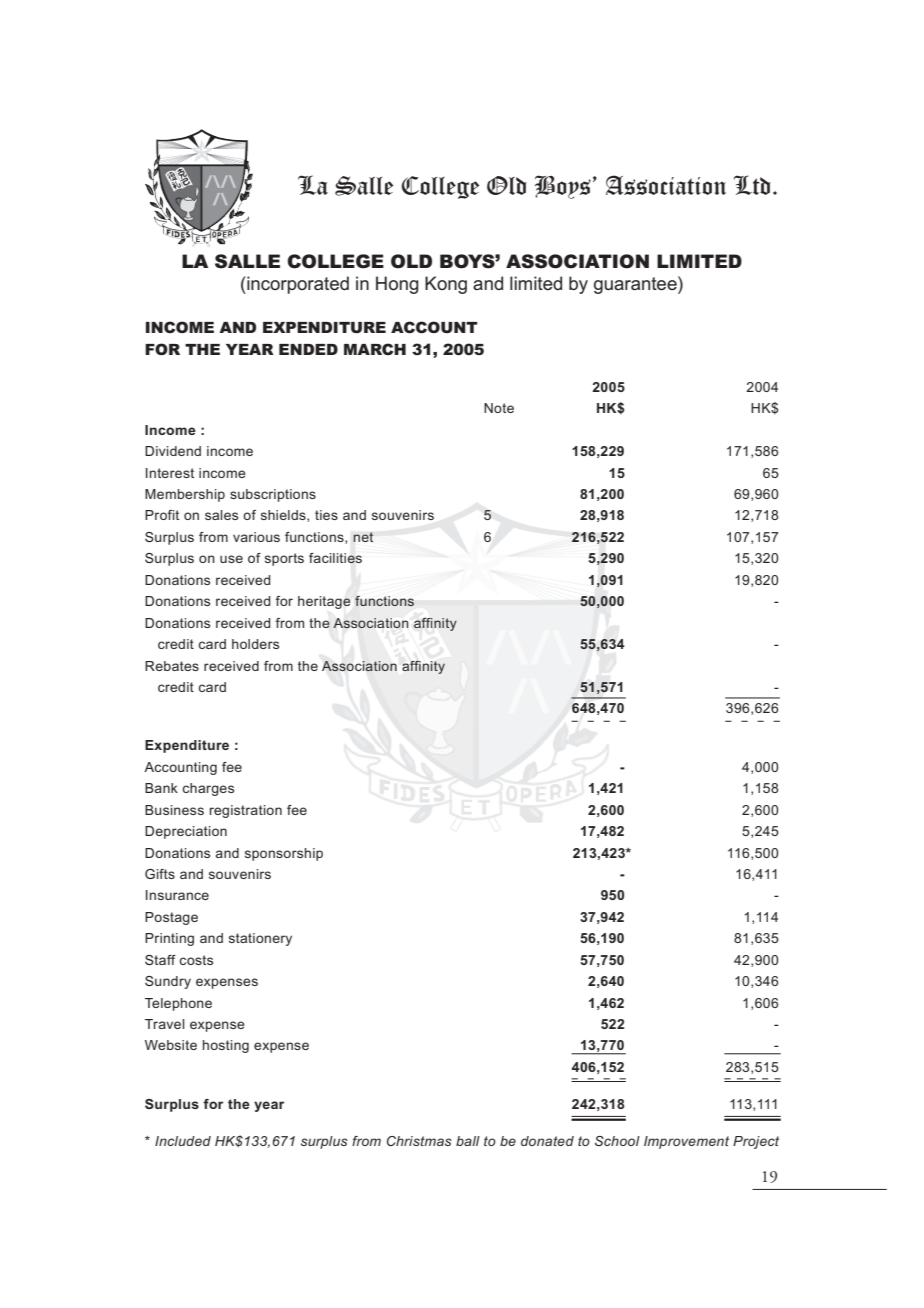 The image size is (924, 1308). Describe the element at coordinates (363, 537) in the screenshot. I see `net` at that location.
